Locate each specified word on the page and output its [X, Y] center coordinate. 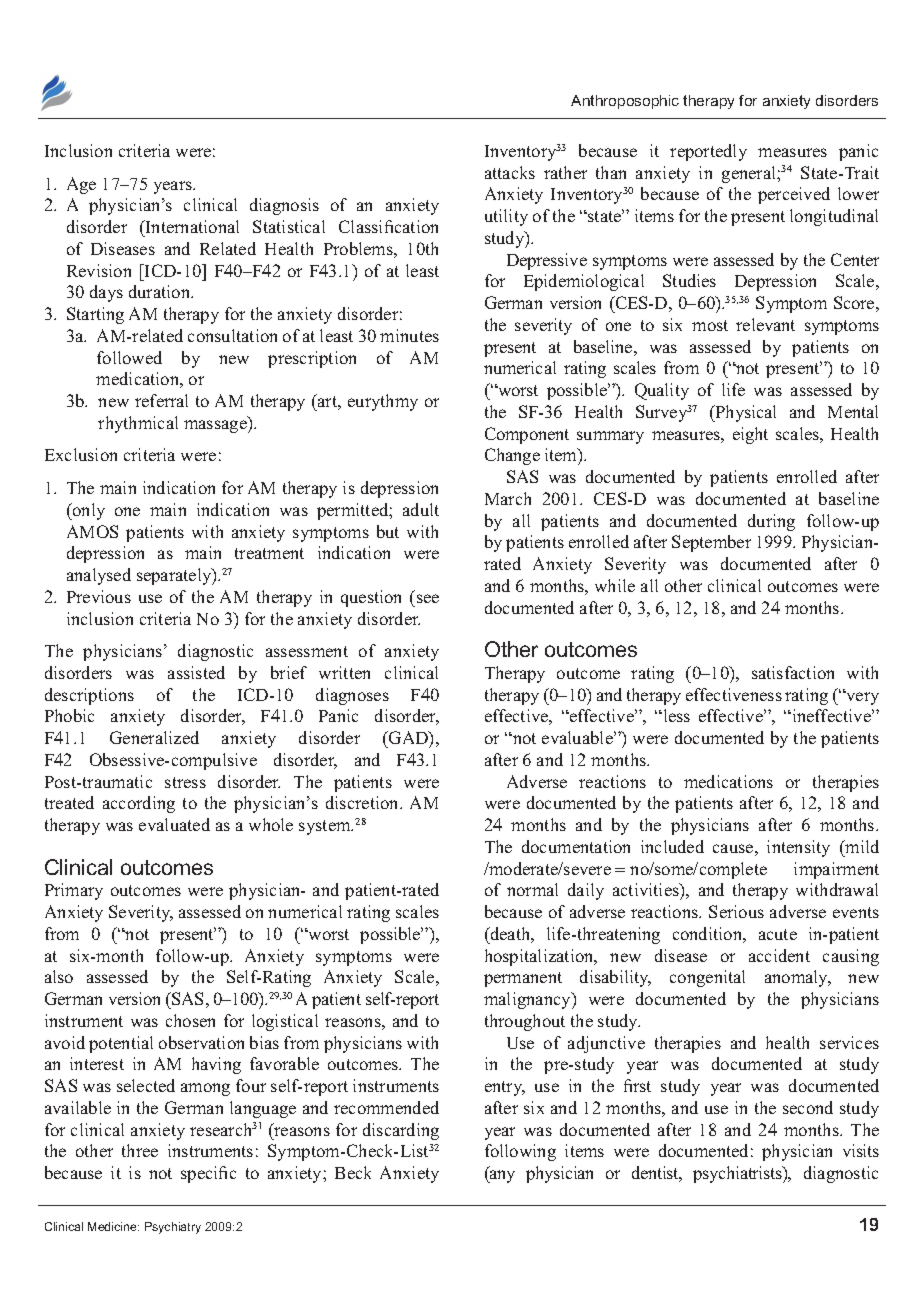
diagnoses [352, 696]
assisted [196, 672]
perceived [794, 195]
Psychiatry [173, 1228]
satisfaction [793, 672]
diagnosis [284, 206]
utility [506, 217]
